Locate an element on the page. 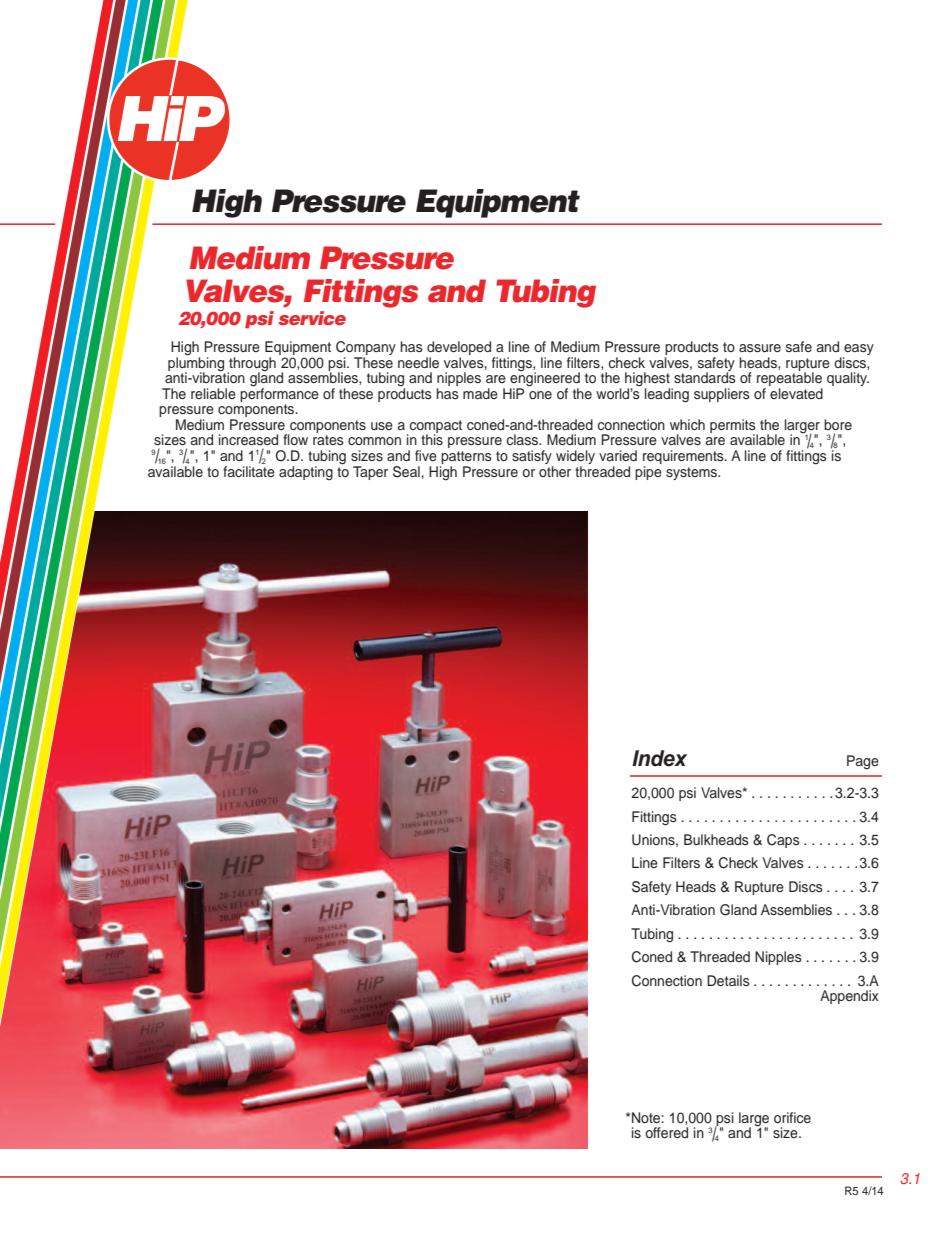 Image resolution: width=952 pixels, height=1233 pixels. engineered is located at coordinates (545, 379).
